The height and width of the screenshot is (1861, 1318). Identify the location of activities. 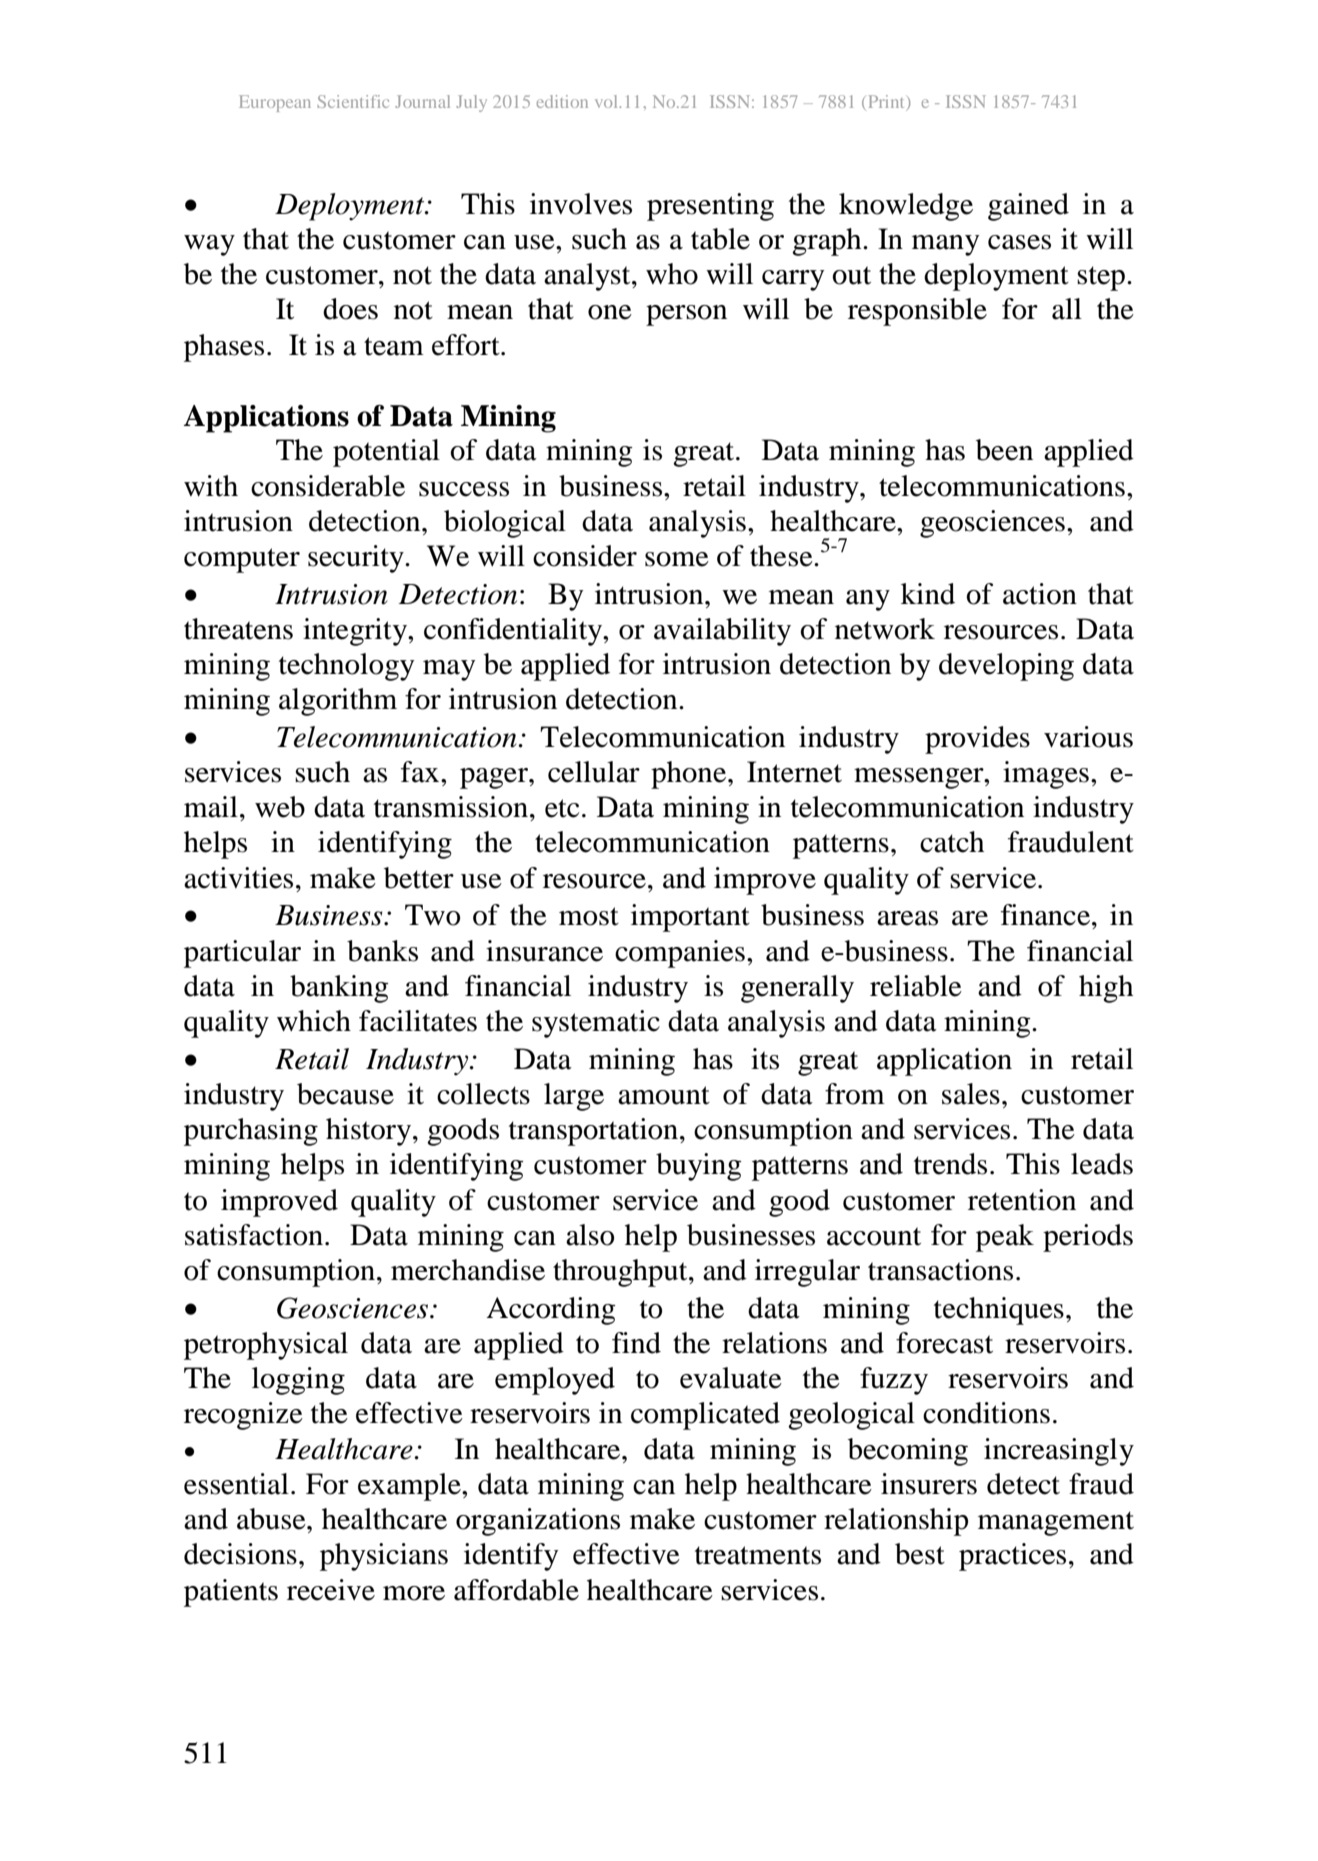
(238, 878).
